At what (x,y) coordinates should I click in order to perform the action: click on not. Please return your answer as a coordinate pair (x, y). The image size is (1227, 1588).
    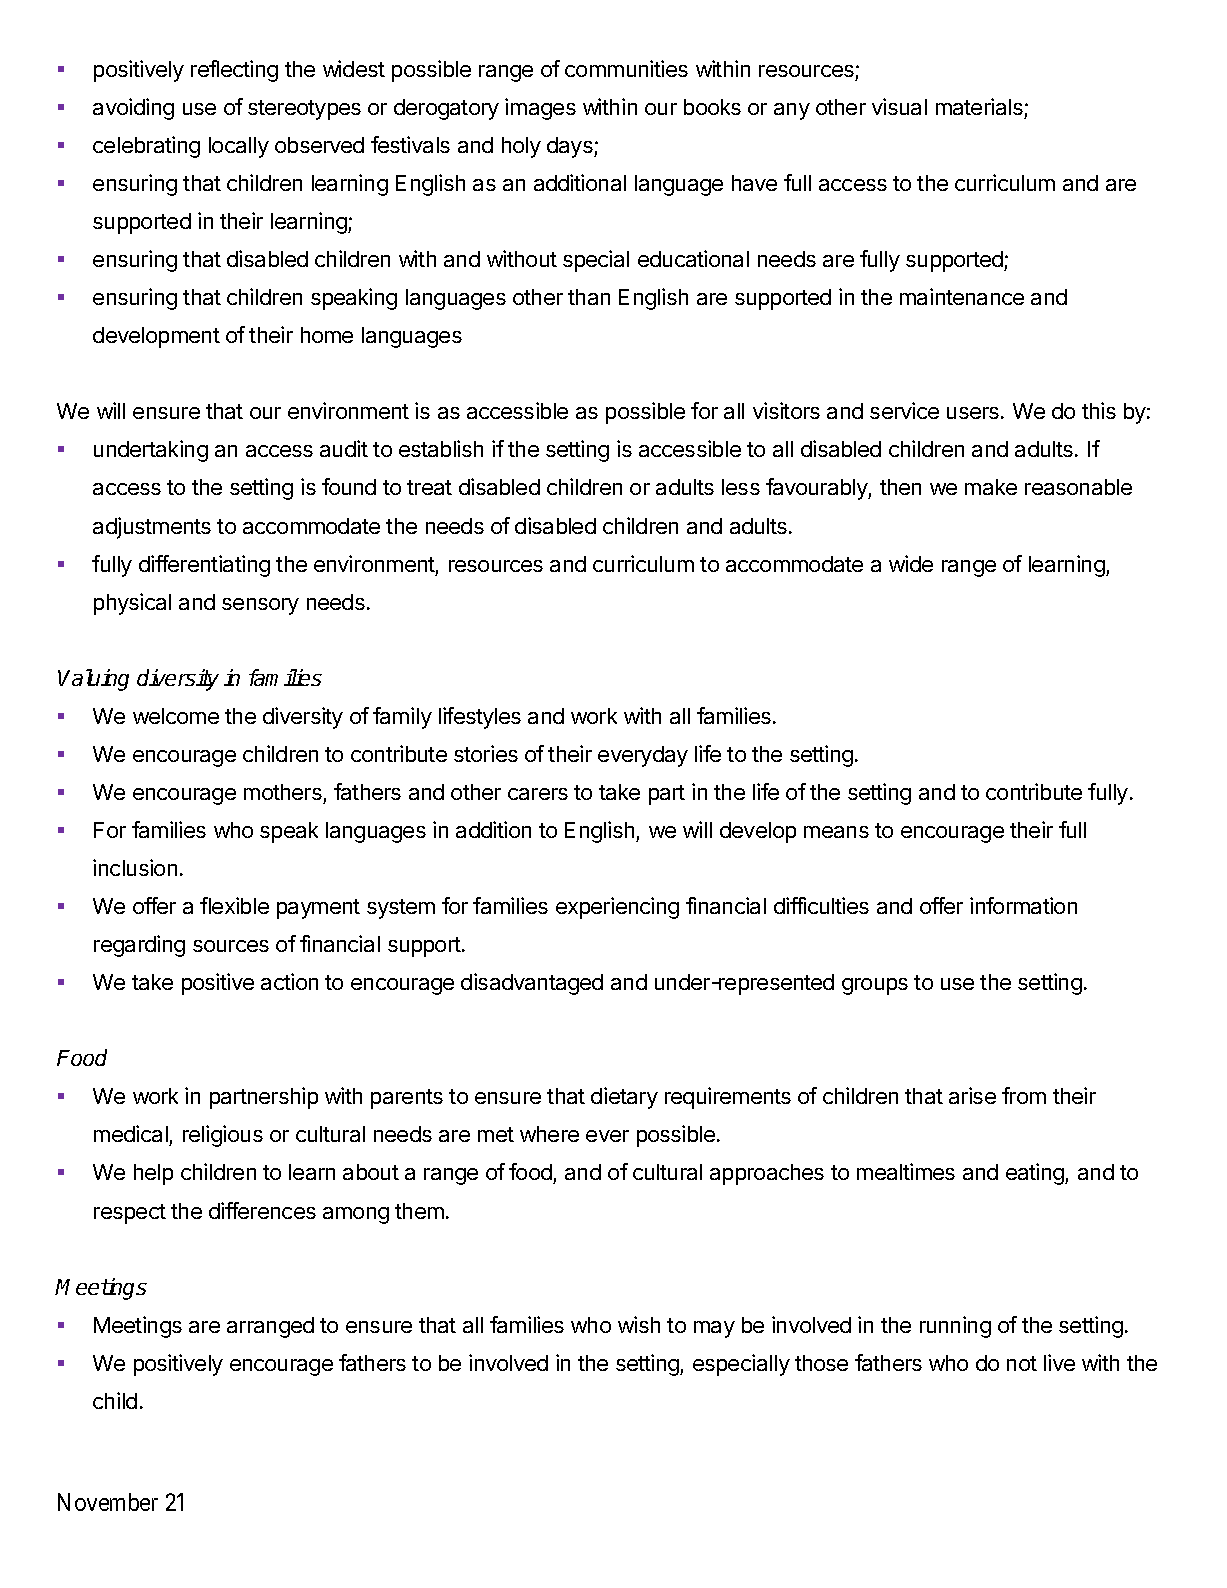
    Looking at the image, I should click on (1022, 1363).
